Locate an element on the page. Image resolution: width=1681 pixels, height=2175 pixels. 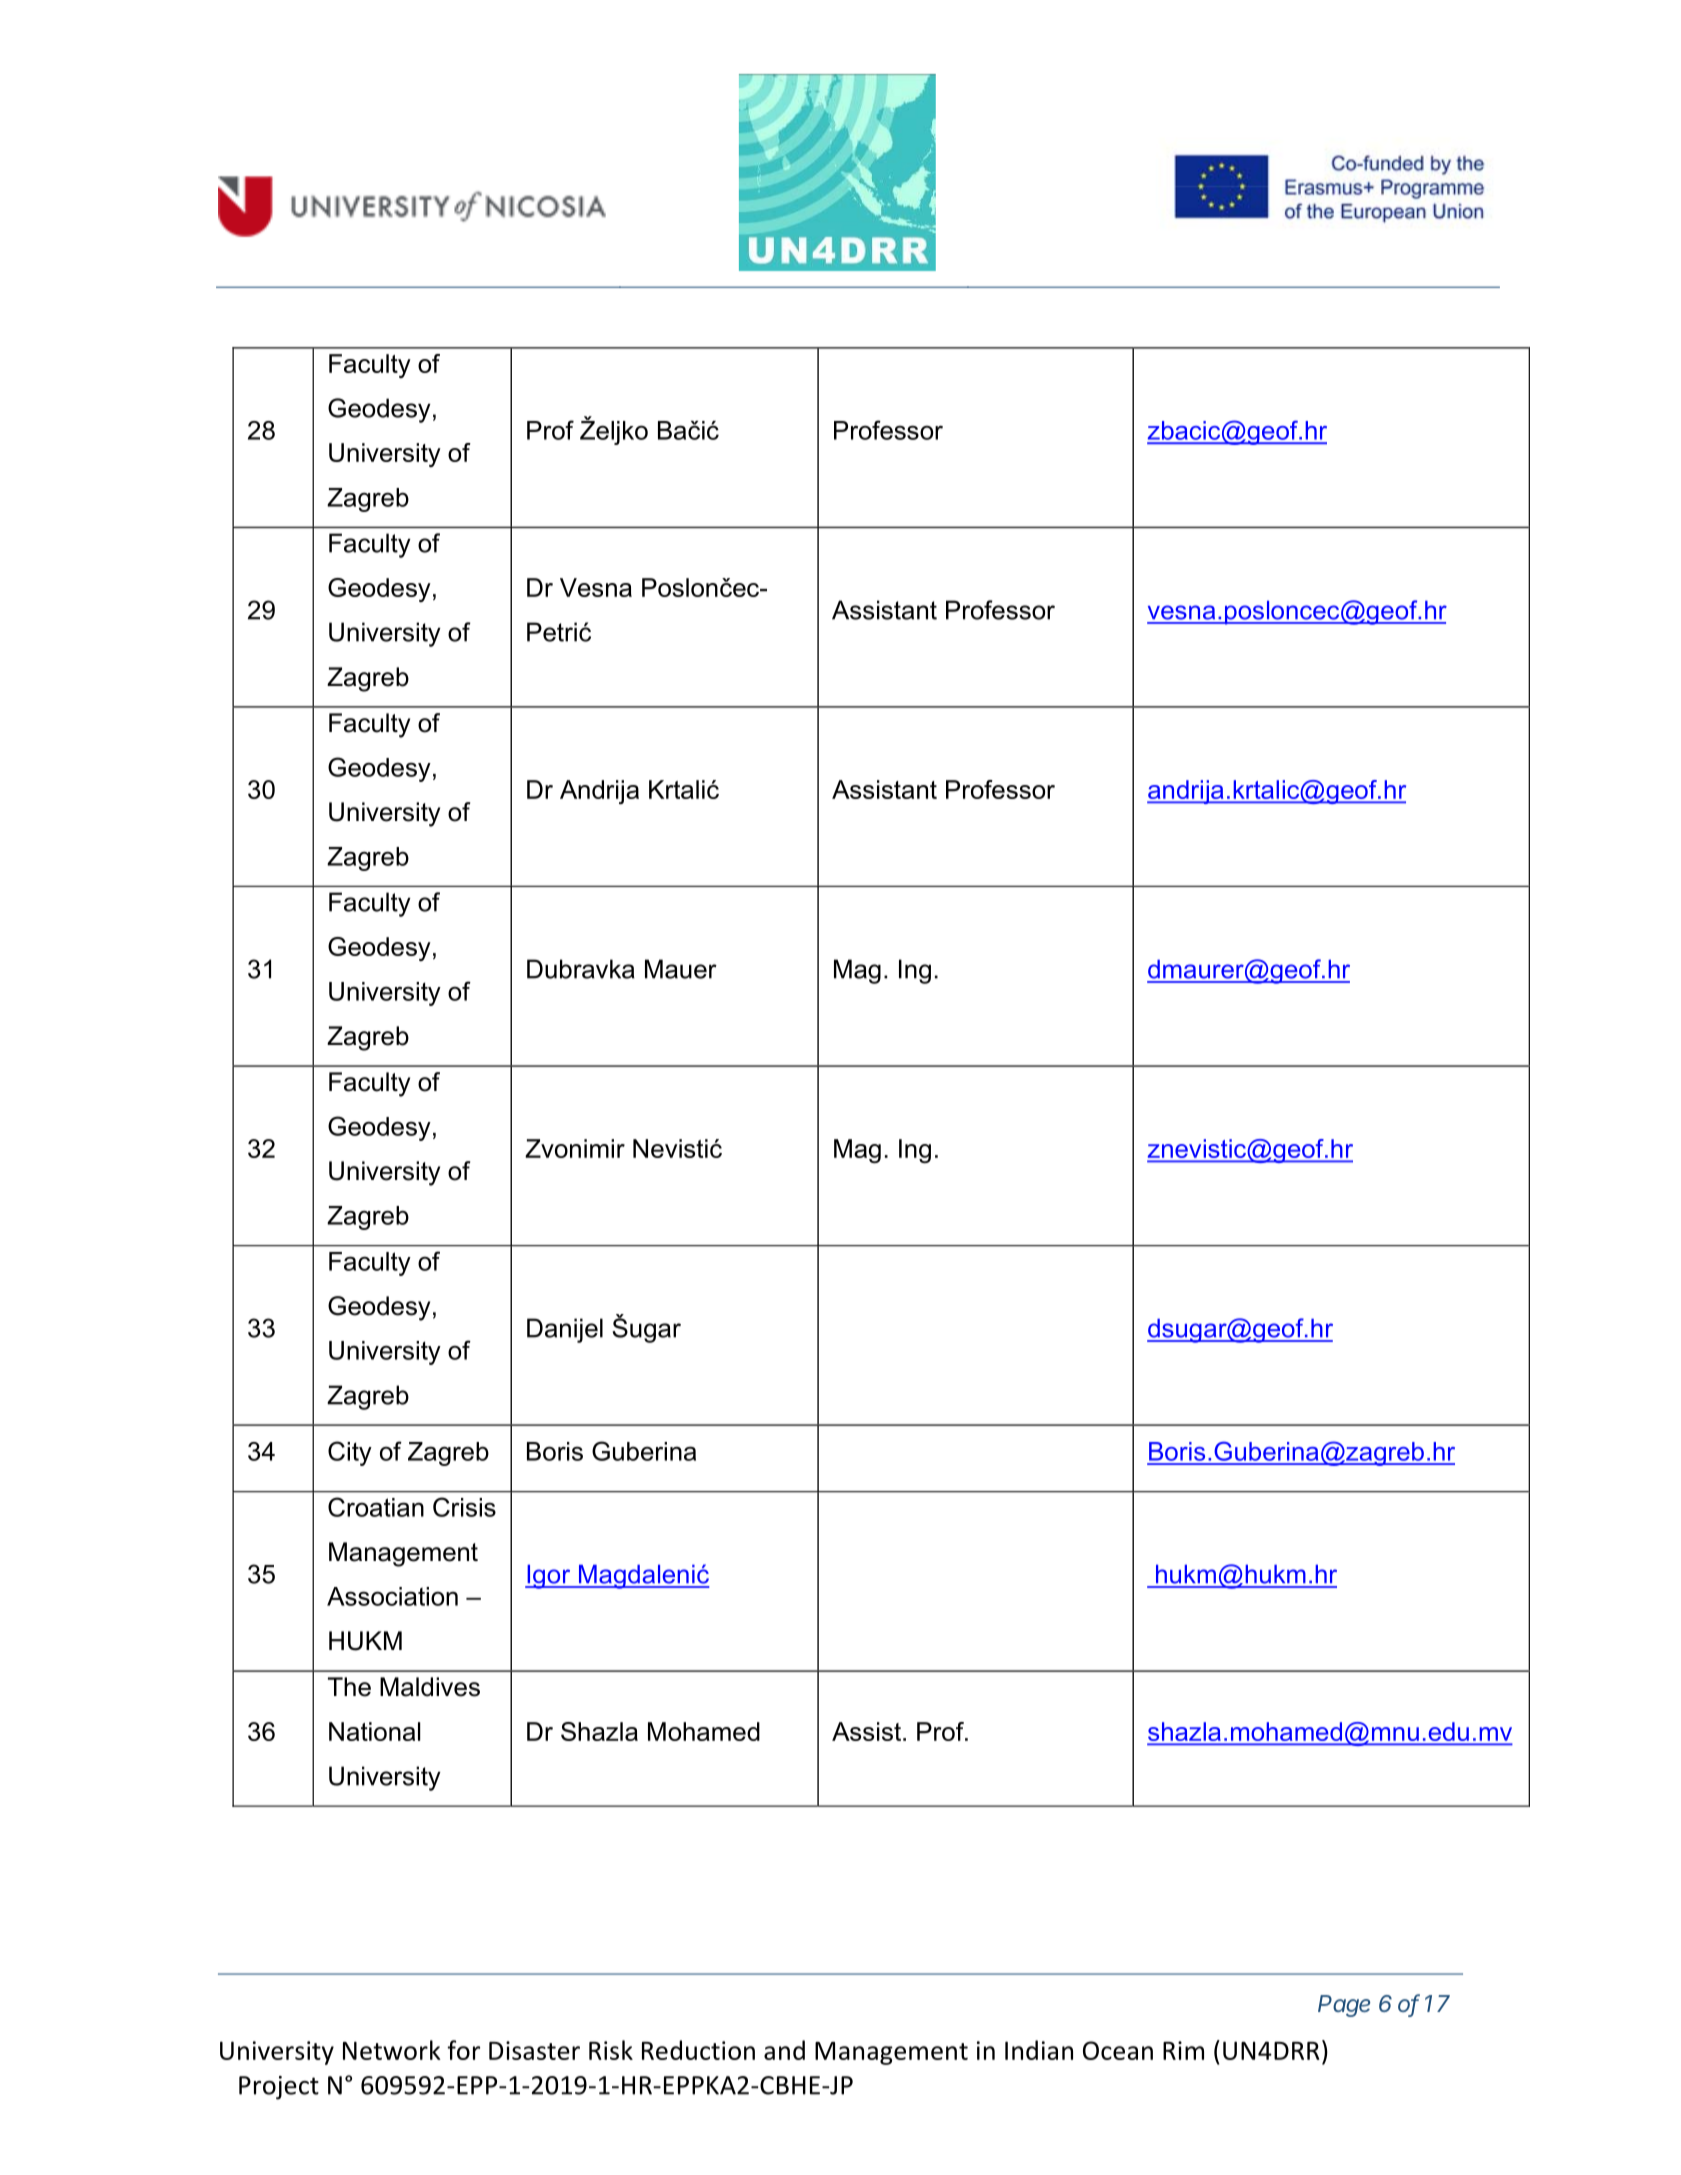
Association is located at coordinates (392, 1596).
